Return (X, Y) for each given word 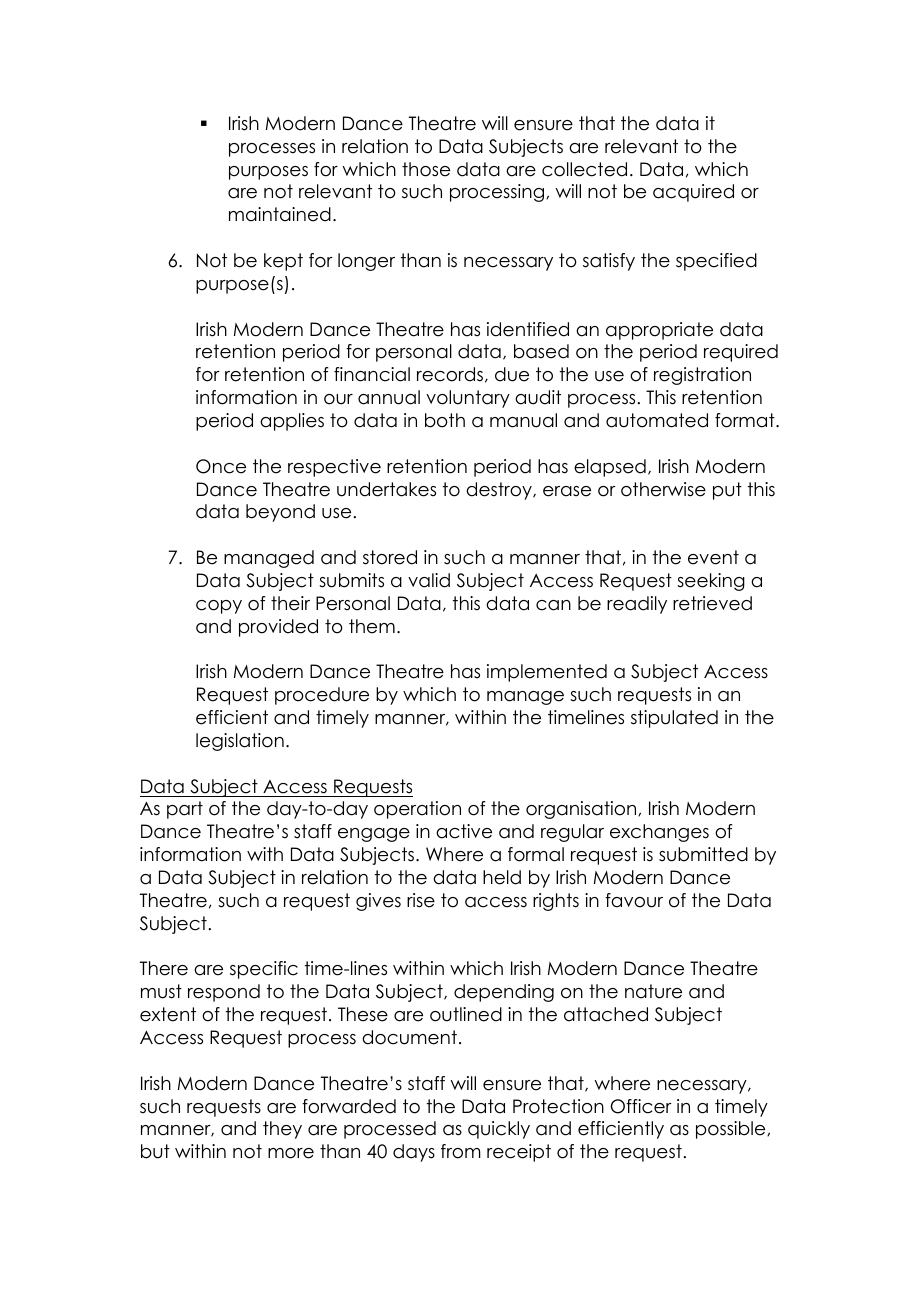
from (461, 1151)
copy (219, 607)
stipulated (674, 719)
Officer (641, 1106)
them (372, 626)
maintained (280, 214)
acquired (693, 193)
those (426, 169)
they (282, 1130)
